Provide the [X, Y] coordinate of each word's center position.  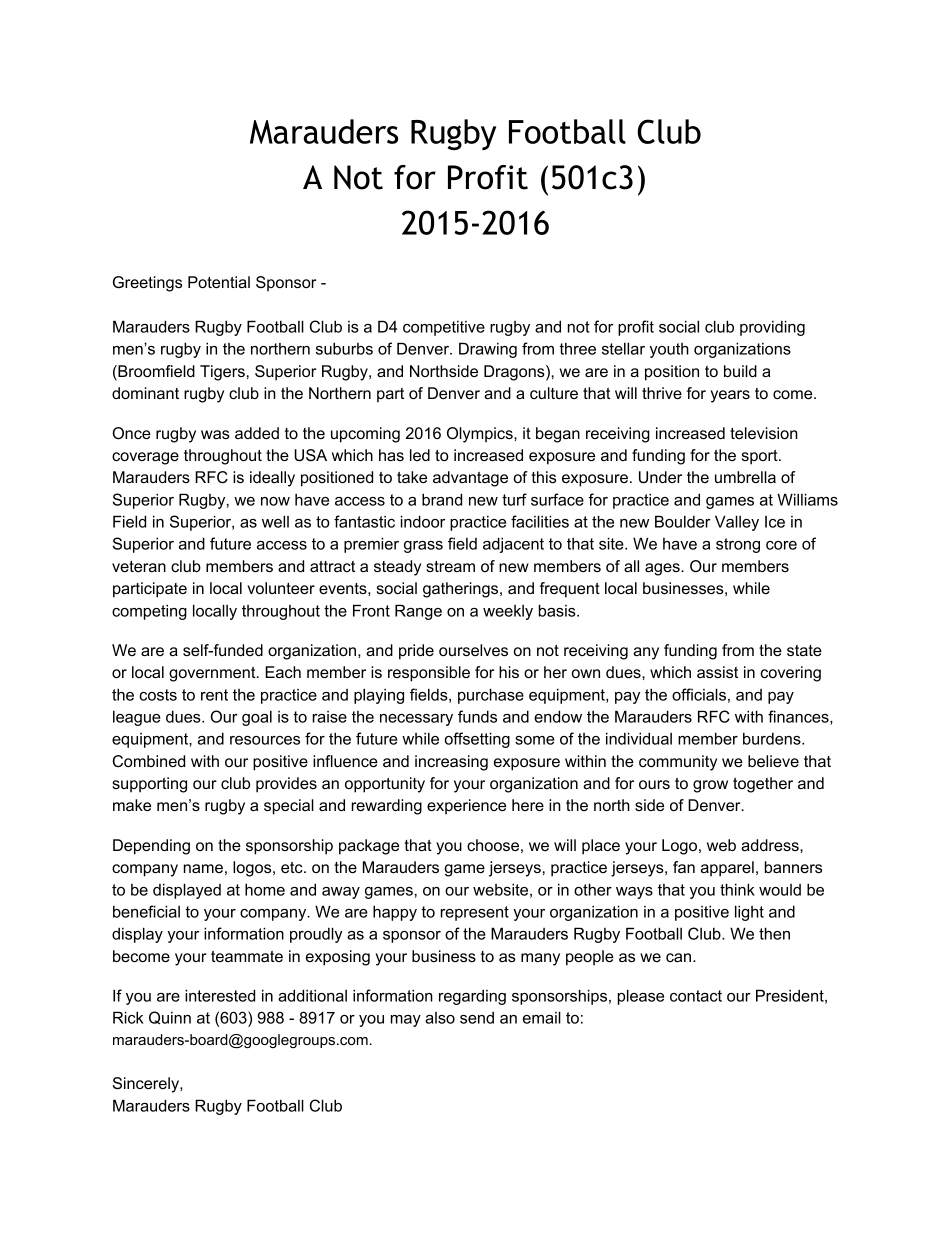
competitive [444, 328]
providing [772, 328]
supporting [149, 785]
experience [466, 807]
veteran [139, 566]
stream [450, 566]
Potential [219, 282]
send [477, 1018]
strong [738, 545]
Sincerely [147, 1085]
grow [710, 786]
